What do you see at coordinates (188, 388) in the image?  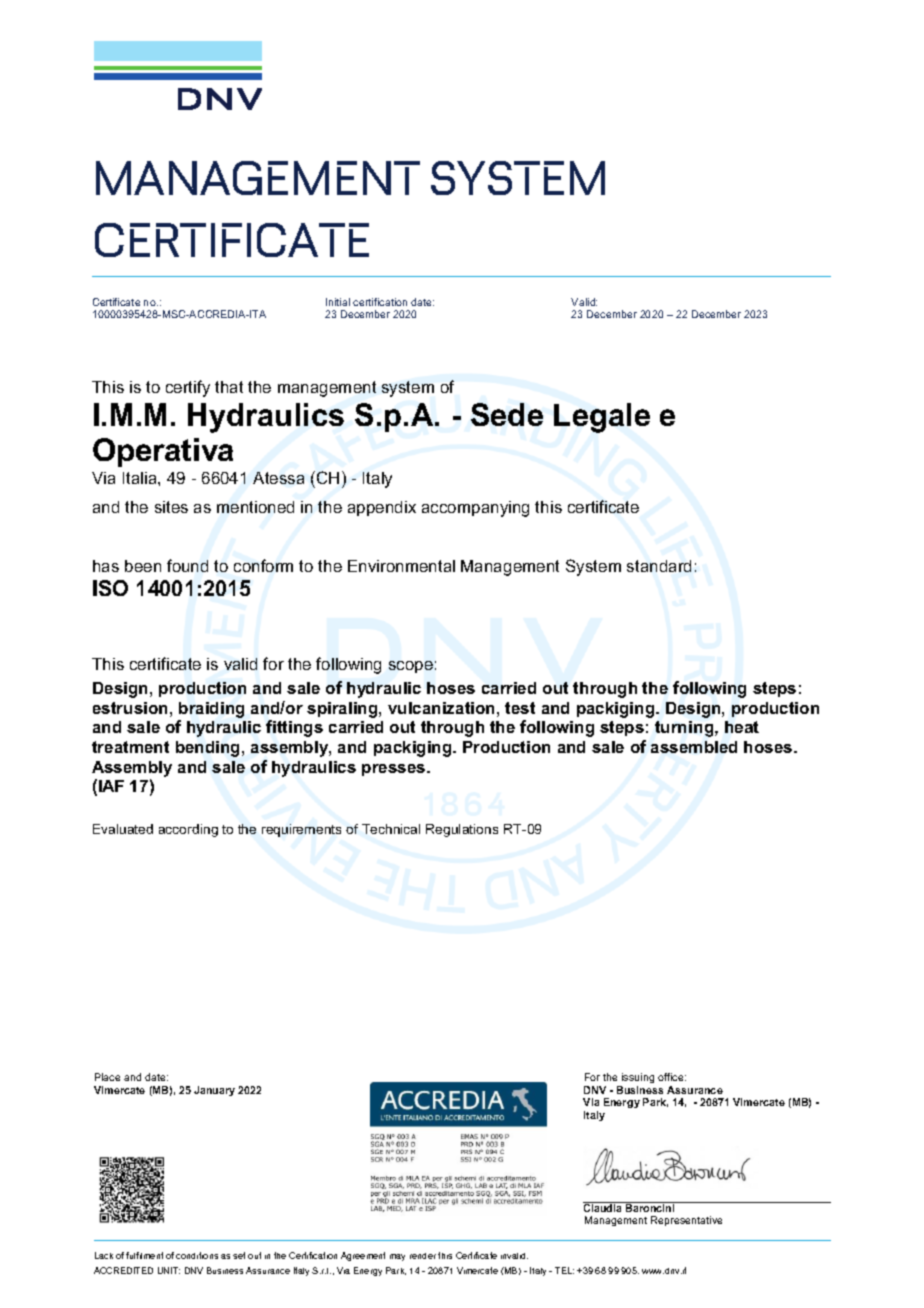 I see `certify` at bounding box center [188, 388].
